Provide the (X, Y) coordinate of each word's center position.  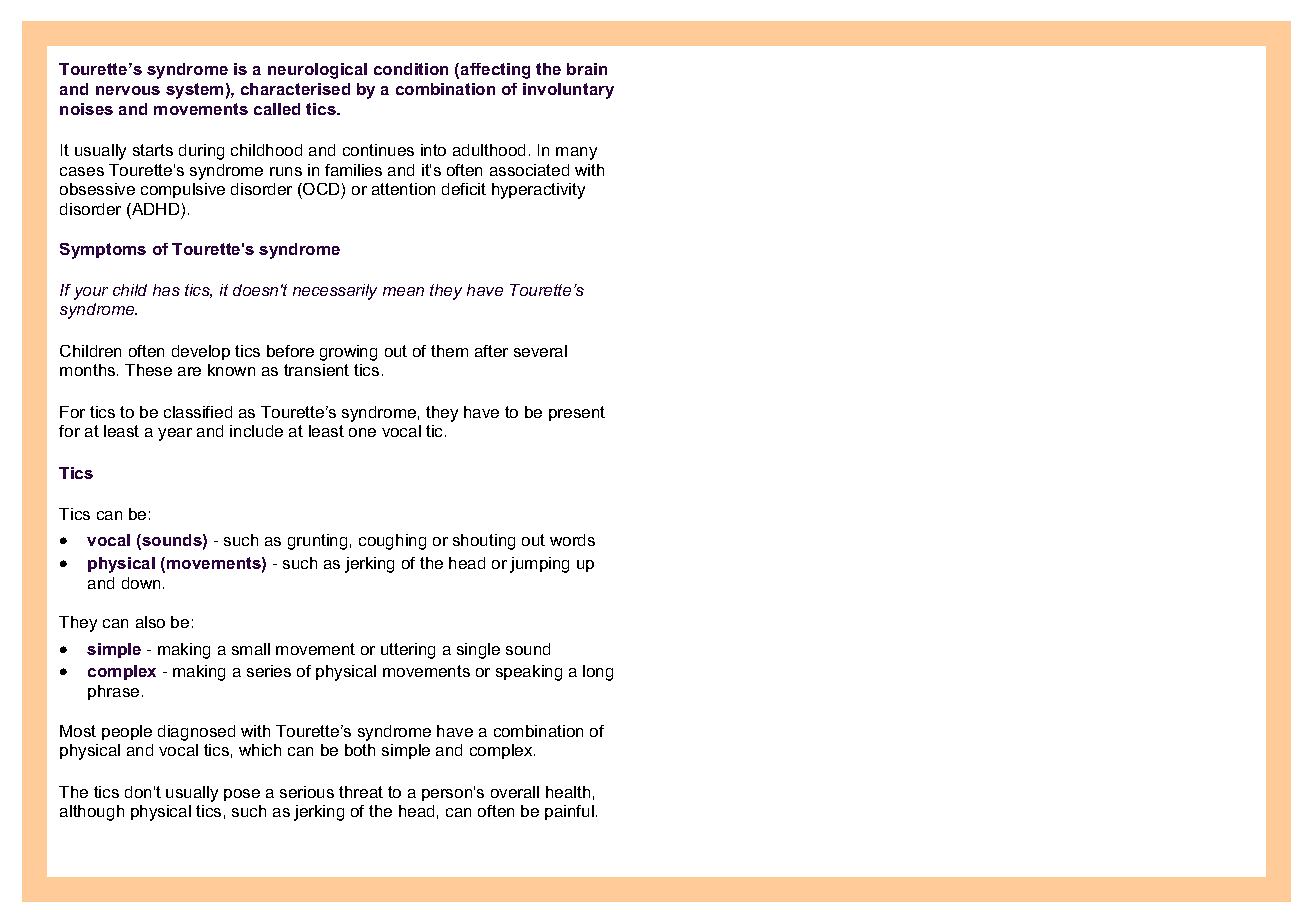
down (141, 583)
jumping (539, 565)
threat (361, 792)
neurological (317, 71)
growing (348, 353)
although (92, 813)
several (540, 351)
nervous (128, 90)
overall (515, 792)
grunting (317, 542)
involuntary (568, 91)
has (166, 290)
